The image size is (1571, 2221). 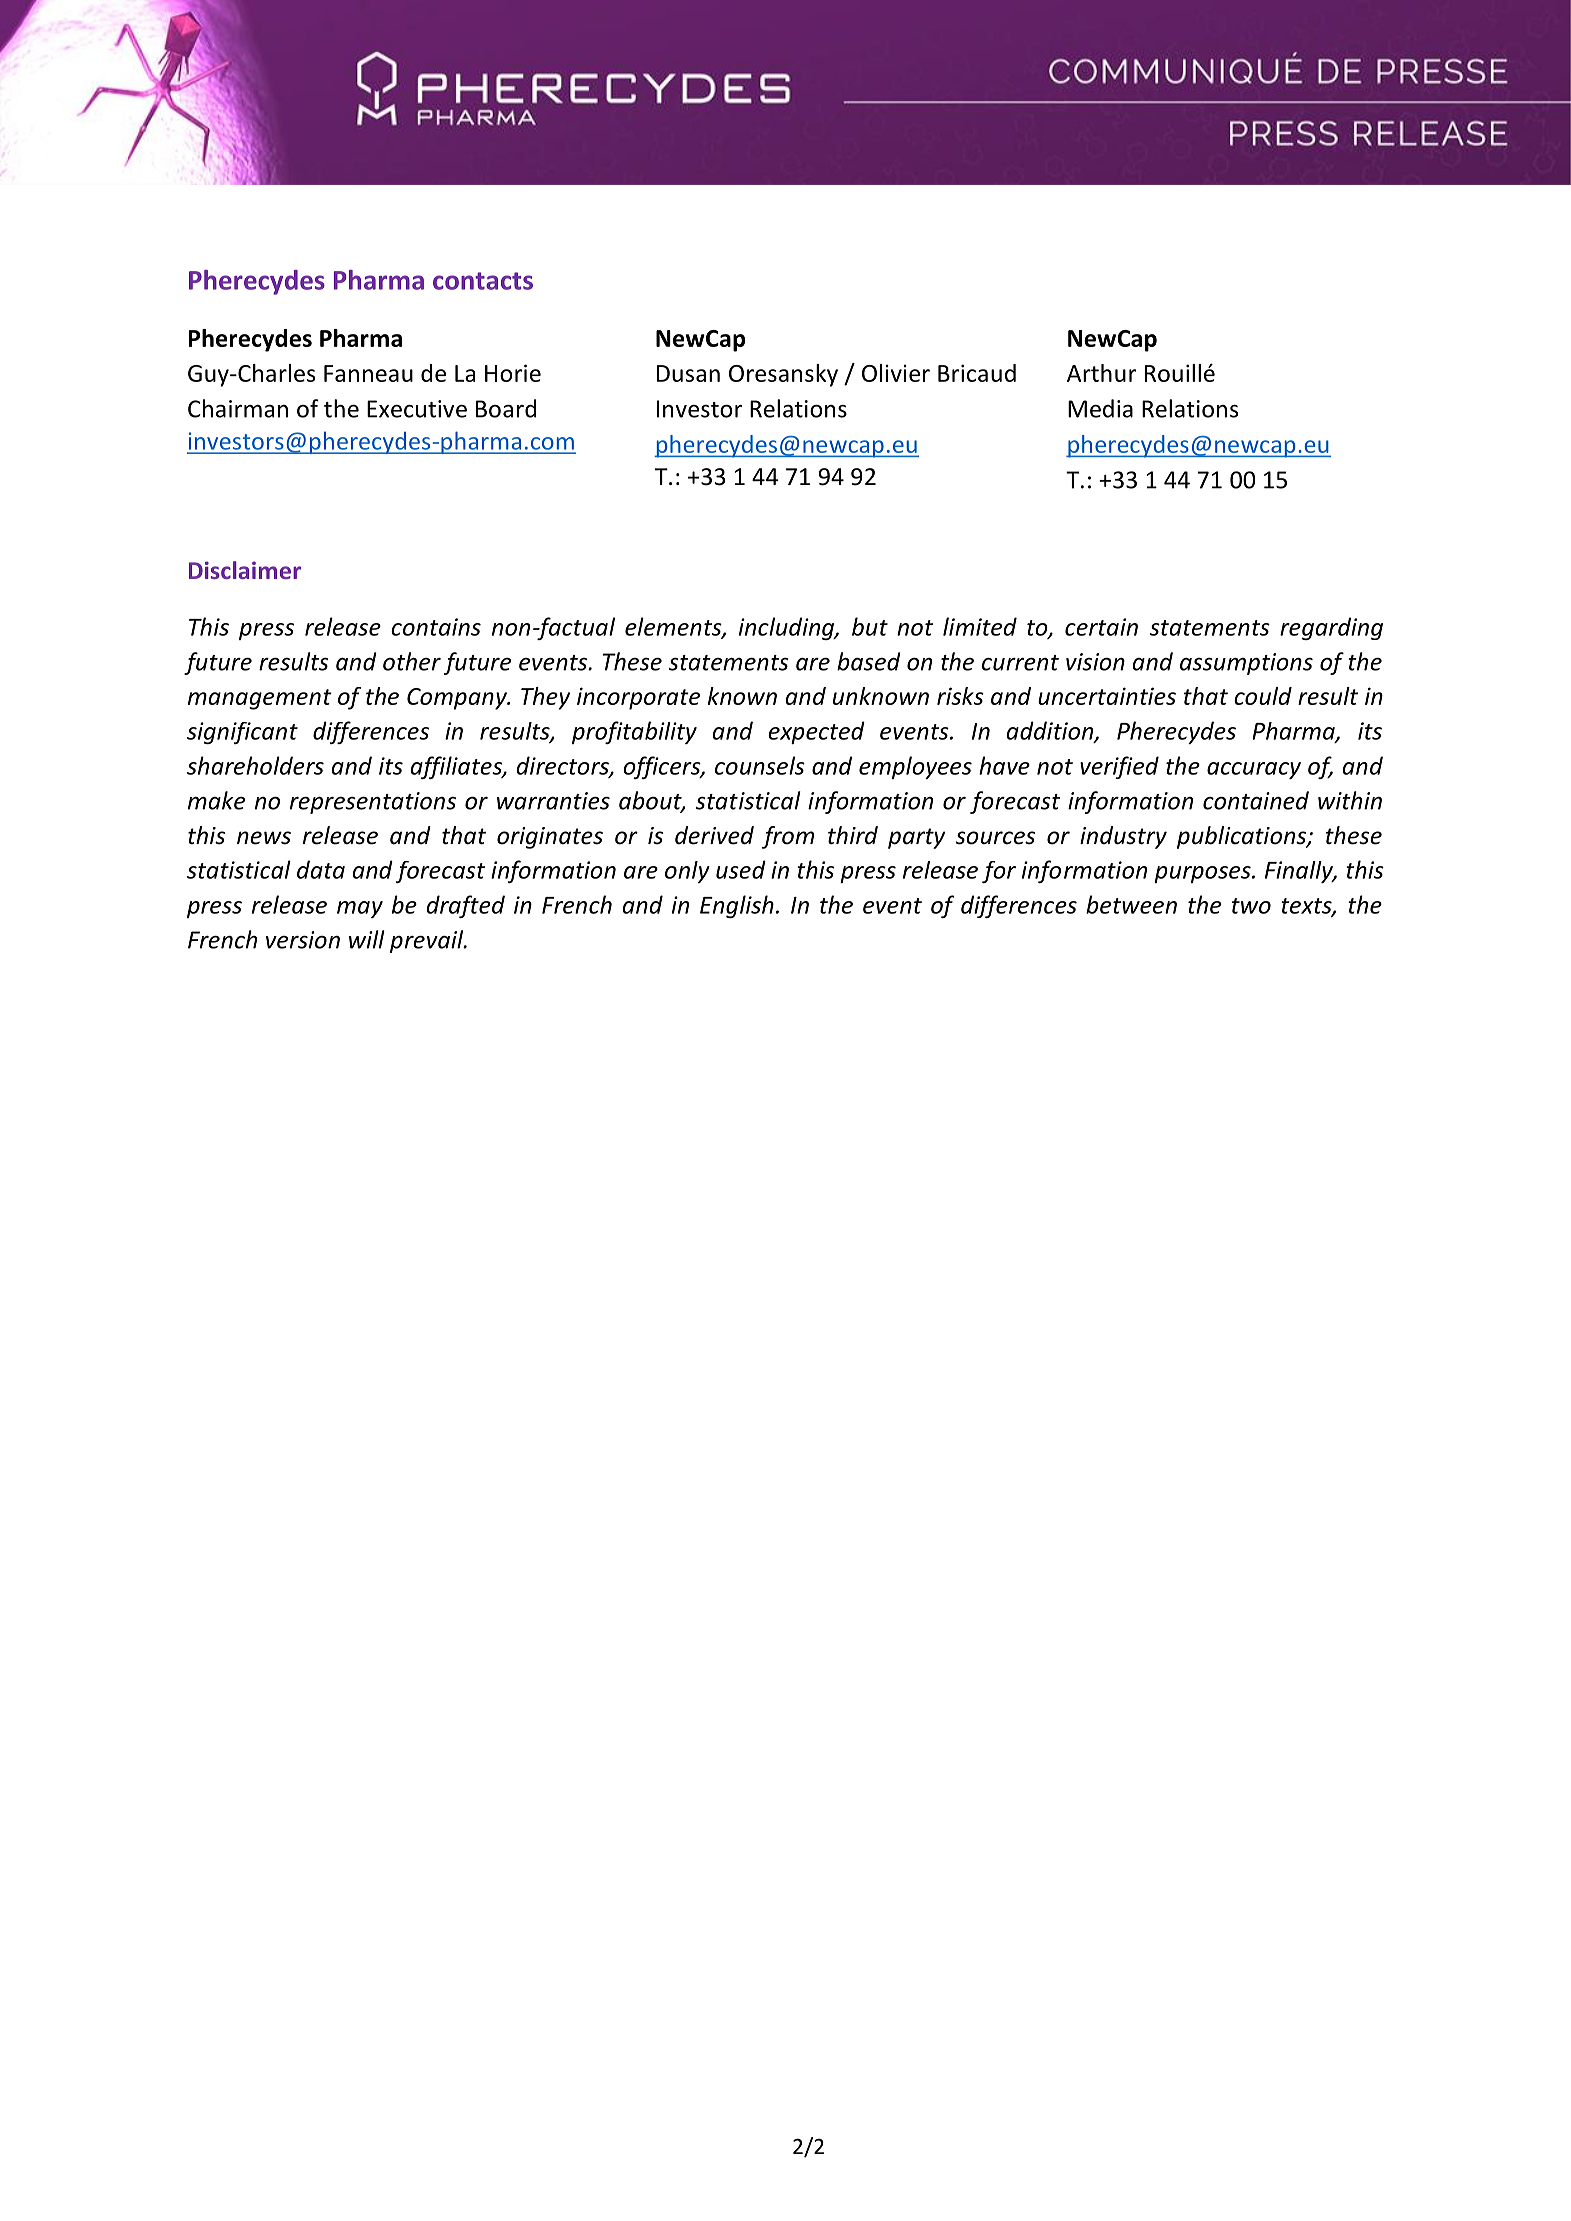 I want to click on regarding, so click(x=1331, y=628).
